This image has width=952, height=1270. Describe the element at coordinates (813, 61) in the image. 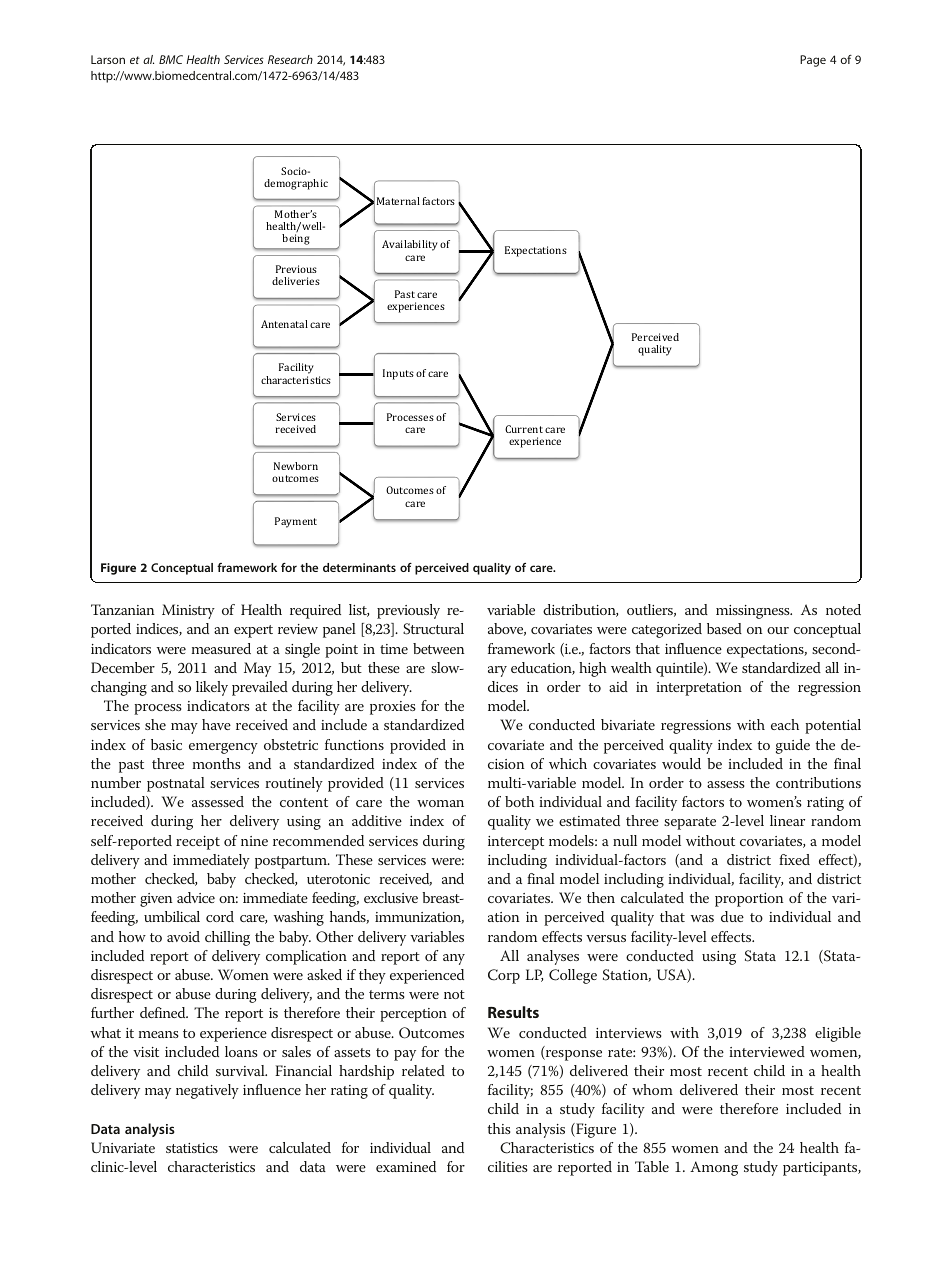

I see `Page` at that location.
